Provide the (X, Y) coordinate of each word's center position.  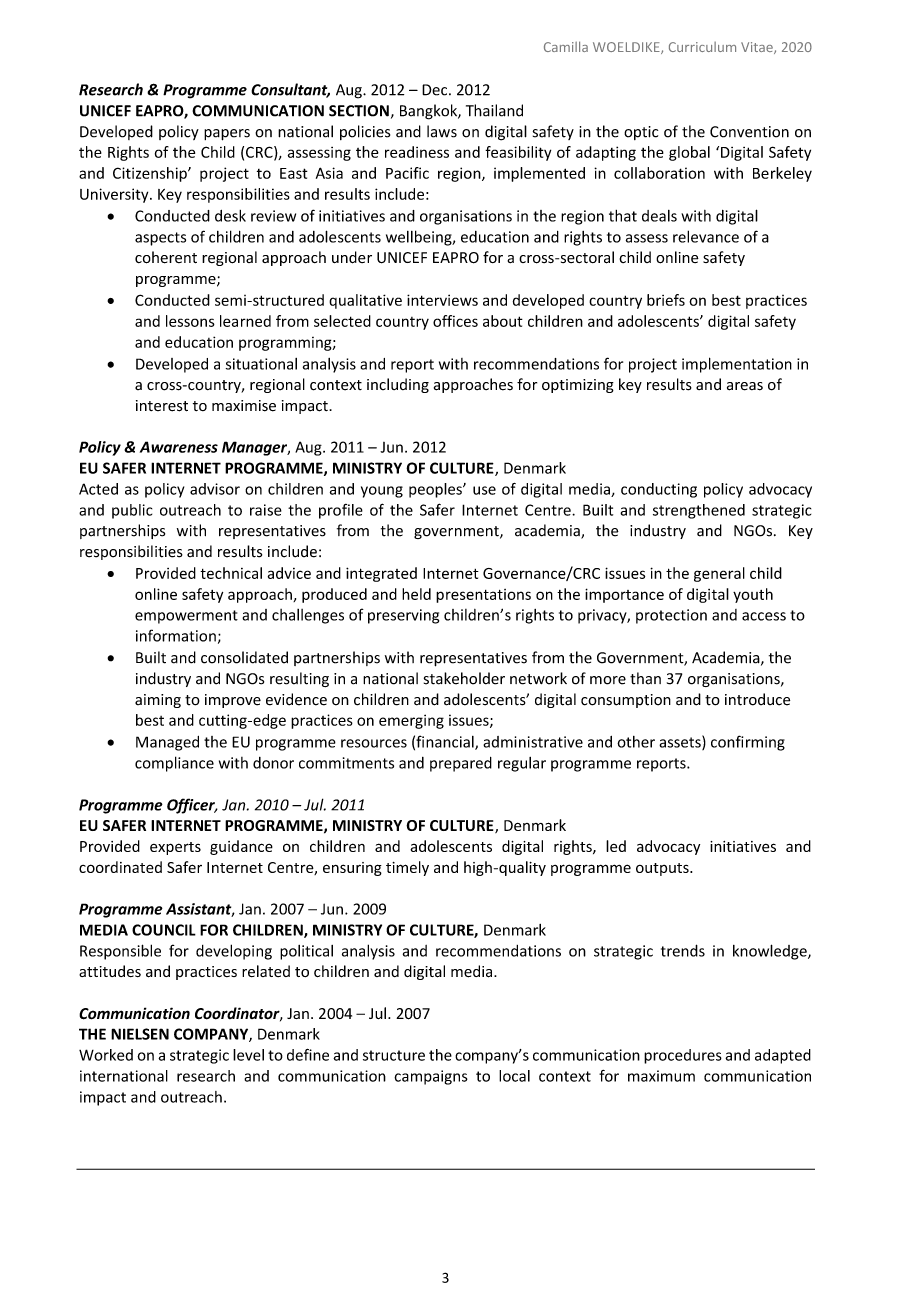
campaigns (431, 1077)
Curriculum (702, 47)
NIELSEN (140, 1034)
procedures (683, 1056)
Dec (436, 90)
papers (227, 135)
